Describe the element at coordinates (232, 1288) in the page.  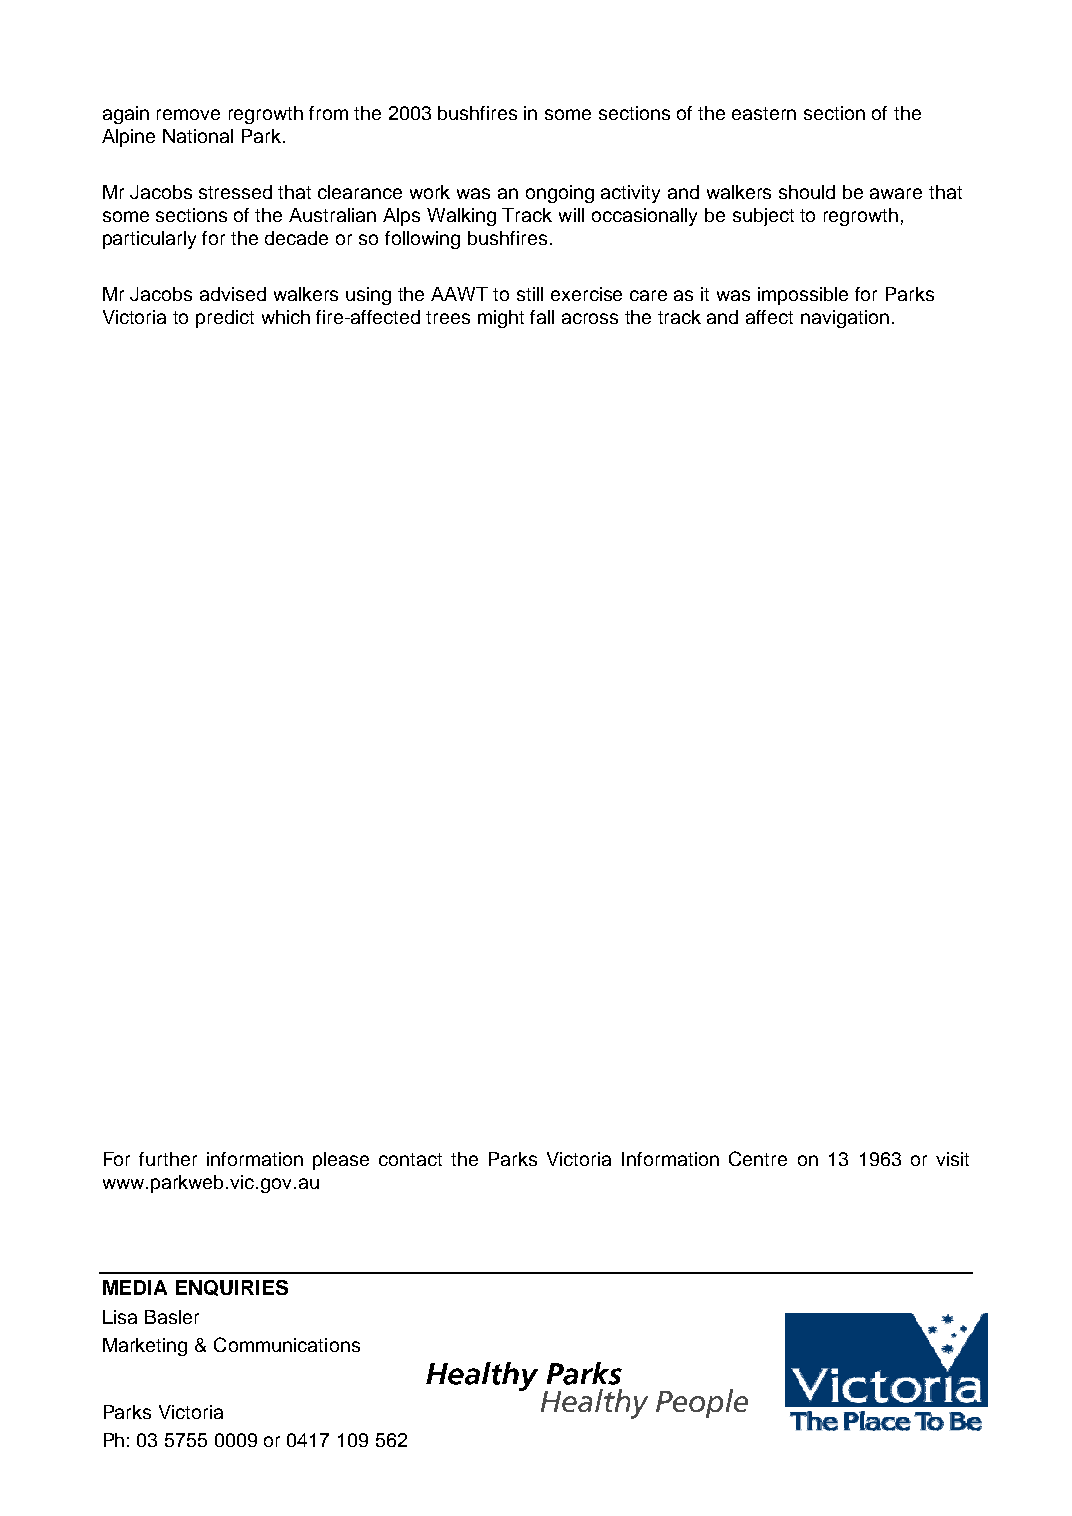
I see `ENQUIRIES` at that location.
